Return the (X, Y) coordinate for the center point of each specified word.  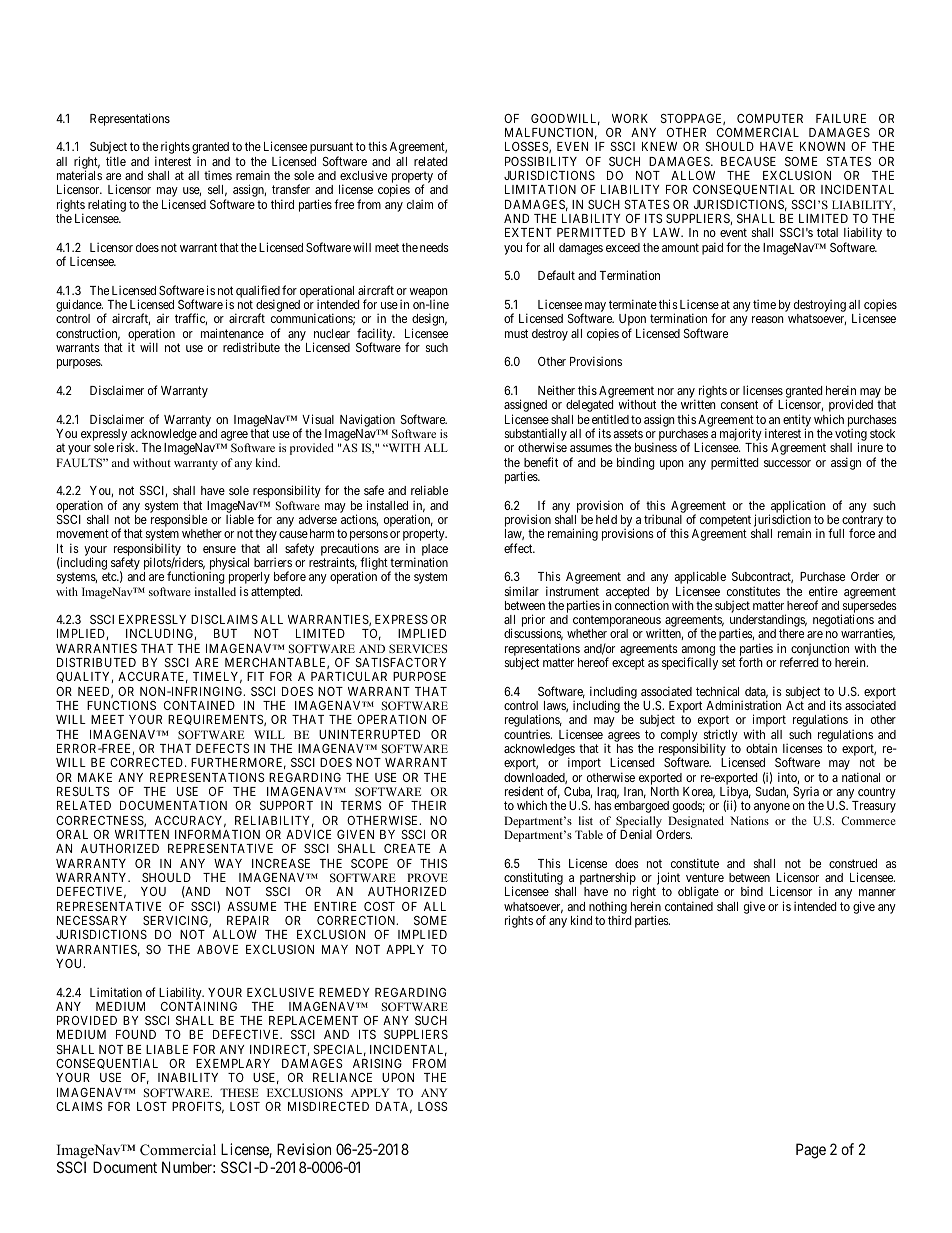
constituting (533, 880)
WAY (228, 863)
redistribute (251, 347)
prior (533, 622)
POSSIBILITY (541, 161)
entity (797, 421)
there (791, 633)
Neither (556, 390)
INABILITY (188, 1077)
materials (79, 175)
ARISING (377, 1063)
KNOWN (822, 146)
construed (853, 863)
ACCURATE (153, 677)
